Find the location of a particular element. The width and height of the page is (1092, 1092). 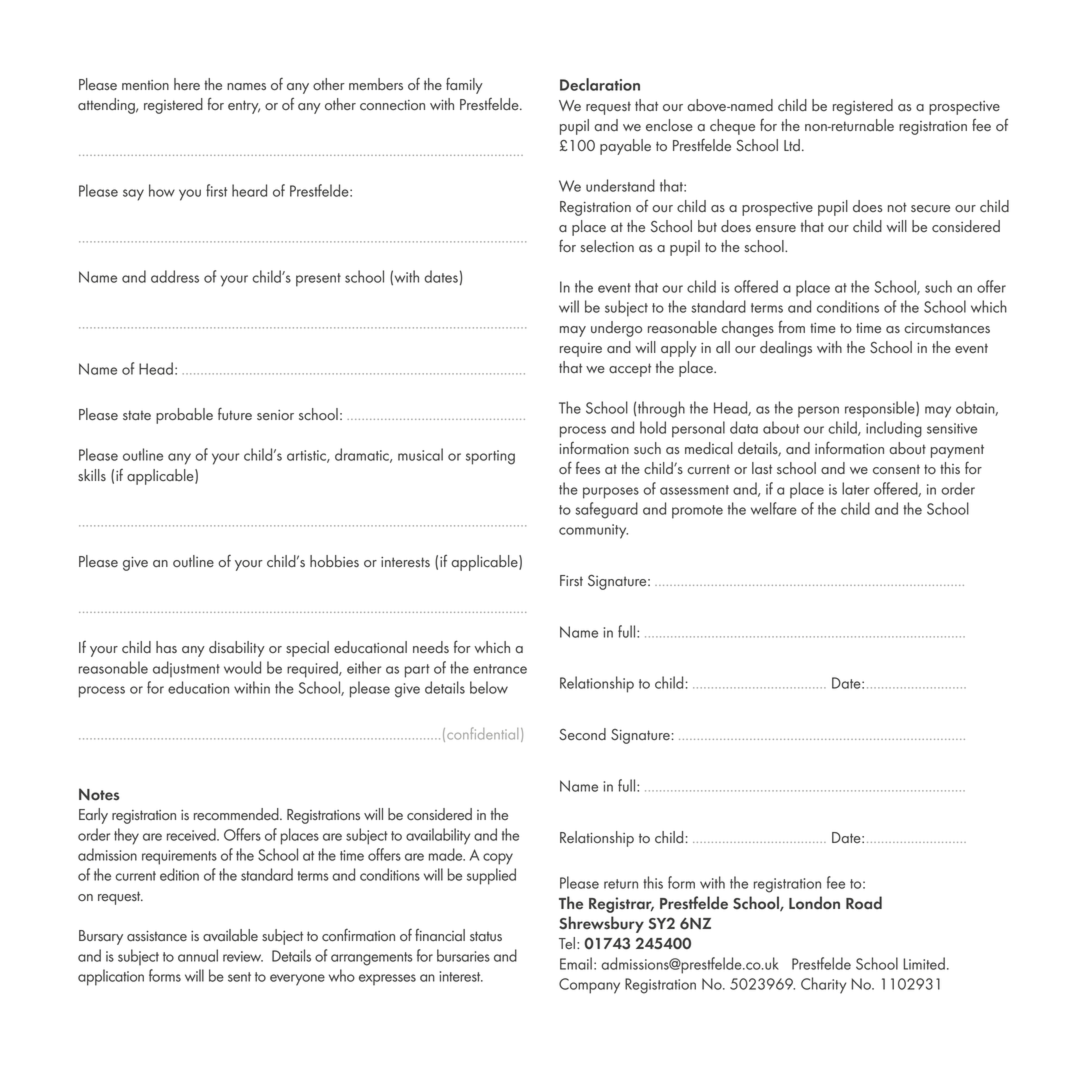

confidential is located at coordinates (482, 733).
